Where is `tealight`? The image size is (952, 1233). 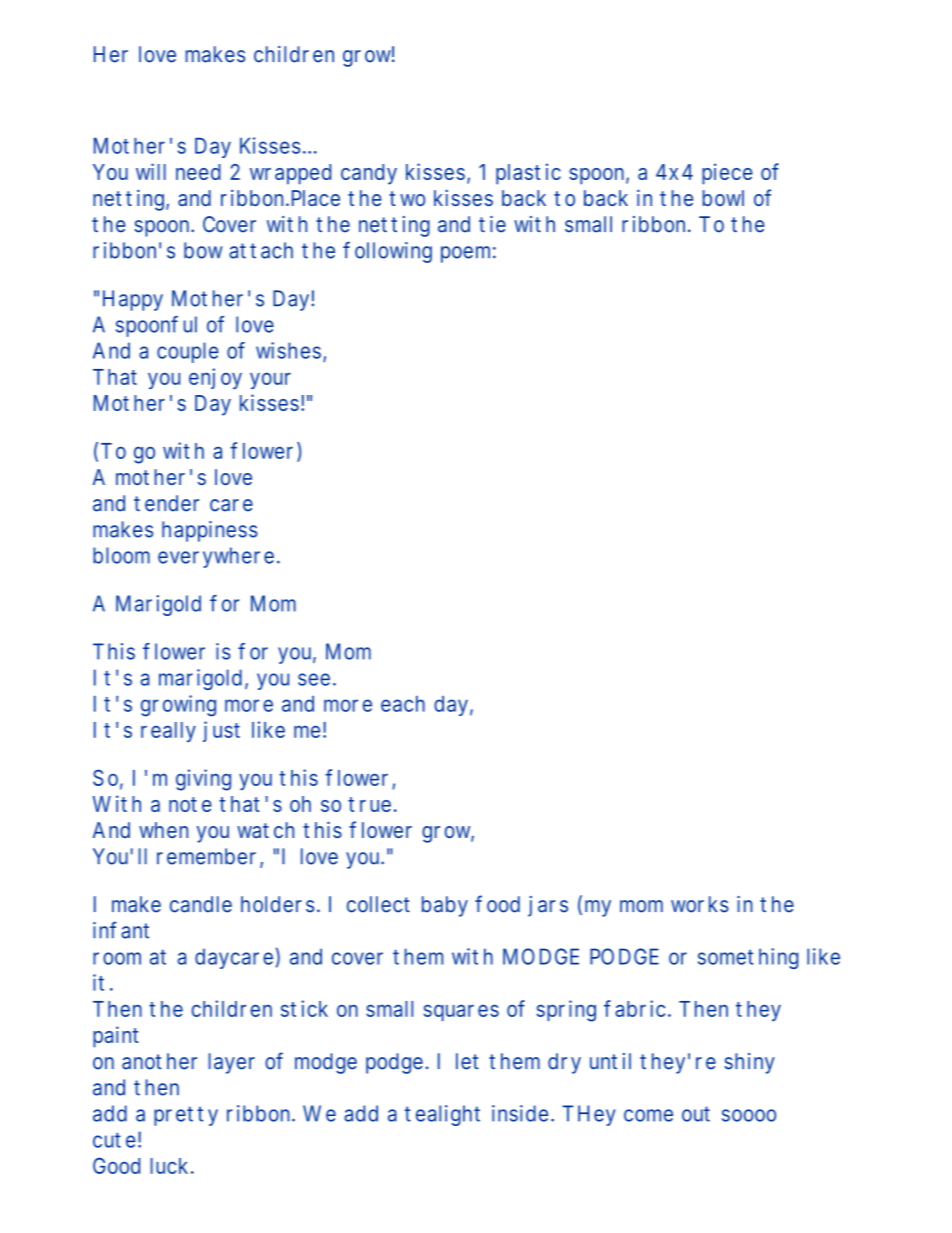
tealight is located at coordinates (442, 1115).
